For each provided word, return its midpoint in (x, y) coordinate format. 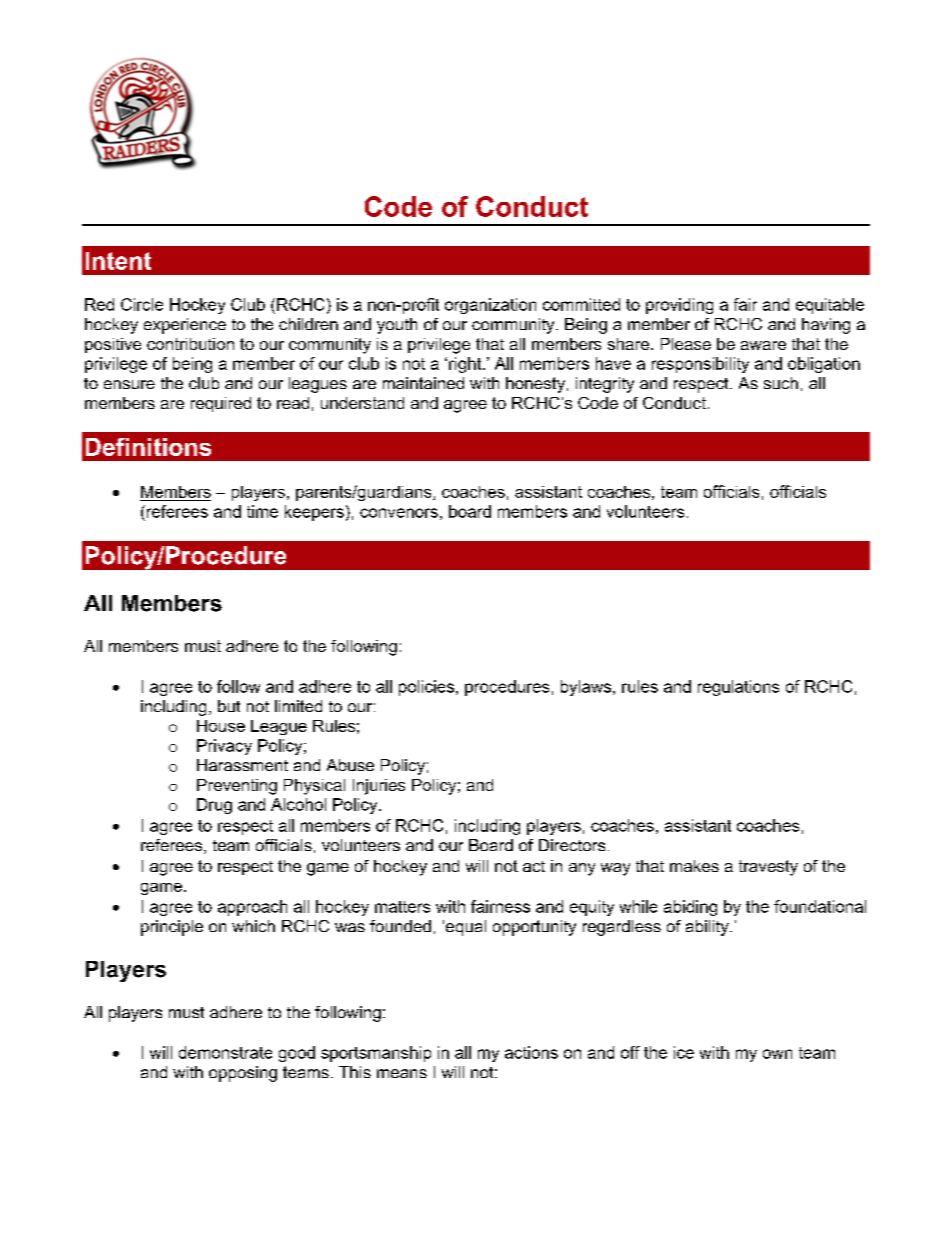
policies (428, 688)
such (781, 383)
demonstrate (225, 1052)
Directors (572, 845)
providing (679, 306)
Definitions (148, 447)
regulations (738, 688)
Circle (142, 304)
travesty (768, 868)
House (221, 726)
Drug (214, 806)
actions (531, 1052)
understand (362, 403)
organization (490, 306)
